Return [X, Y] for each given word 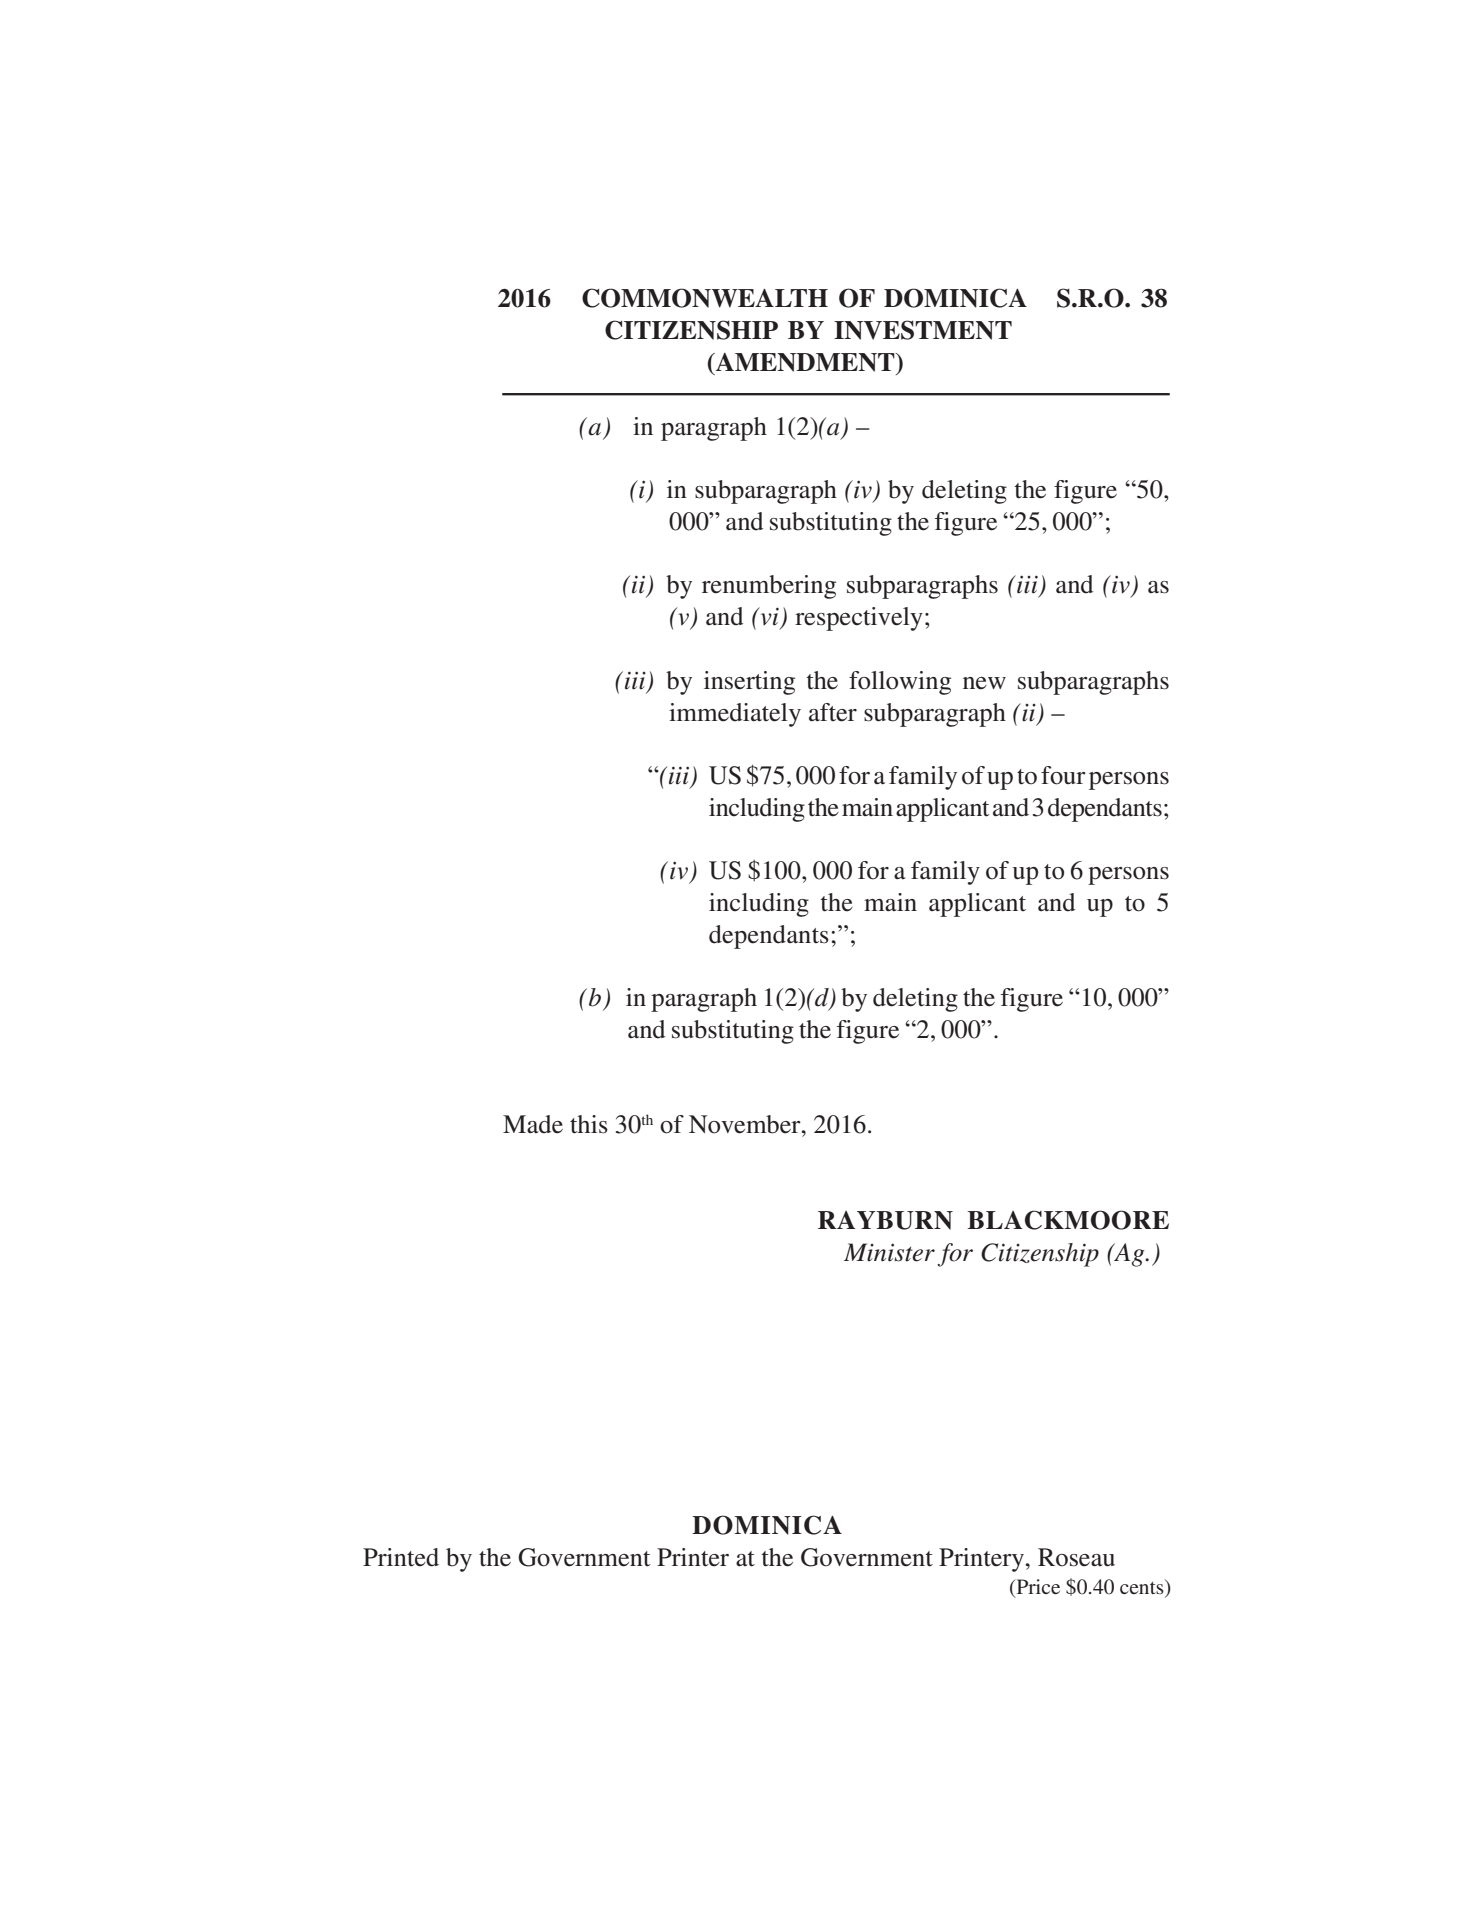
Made [533, 1124]
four [1063, 775]
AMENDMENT [805, 362]
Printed [401, 1557]
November [746, 1124]
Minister [889, 1252]
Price [1037, 1588]
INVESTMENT [923, 330]
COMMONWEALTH [705, 298]
